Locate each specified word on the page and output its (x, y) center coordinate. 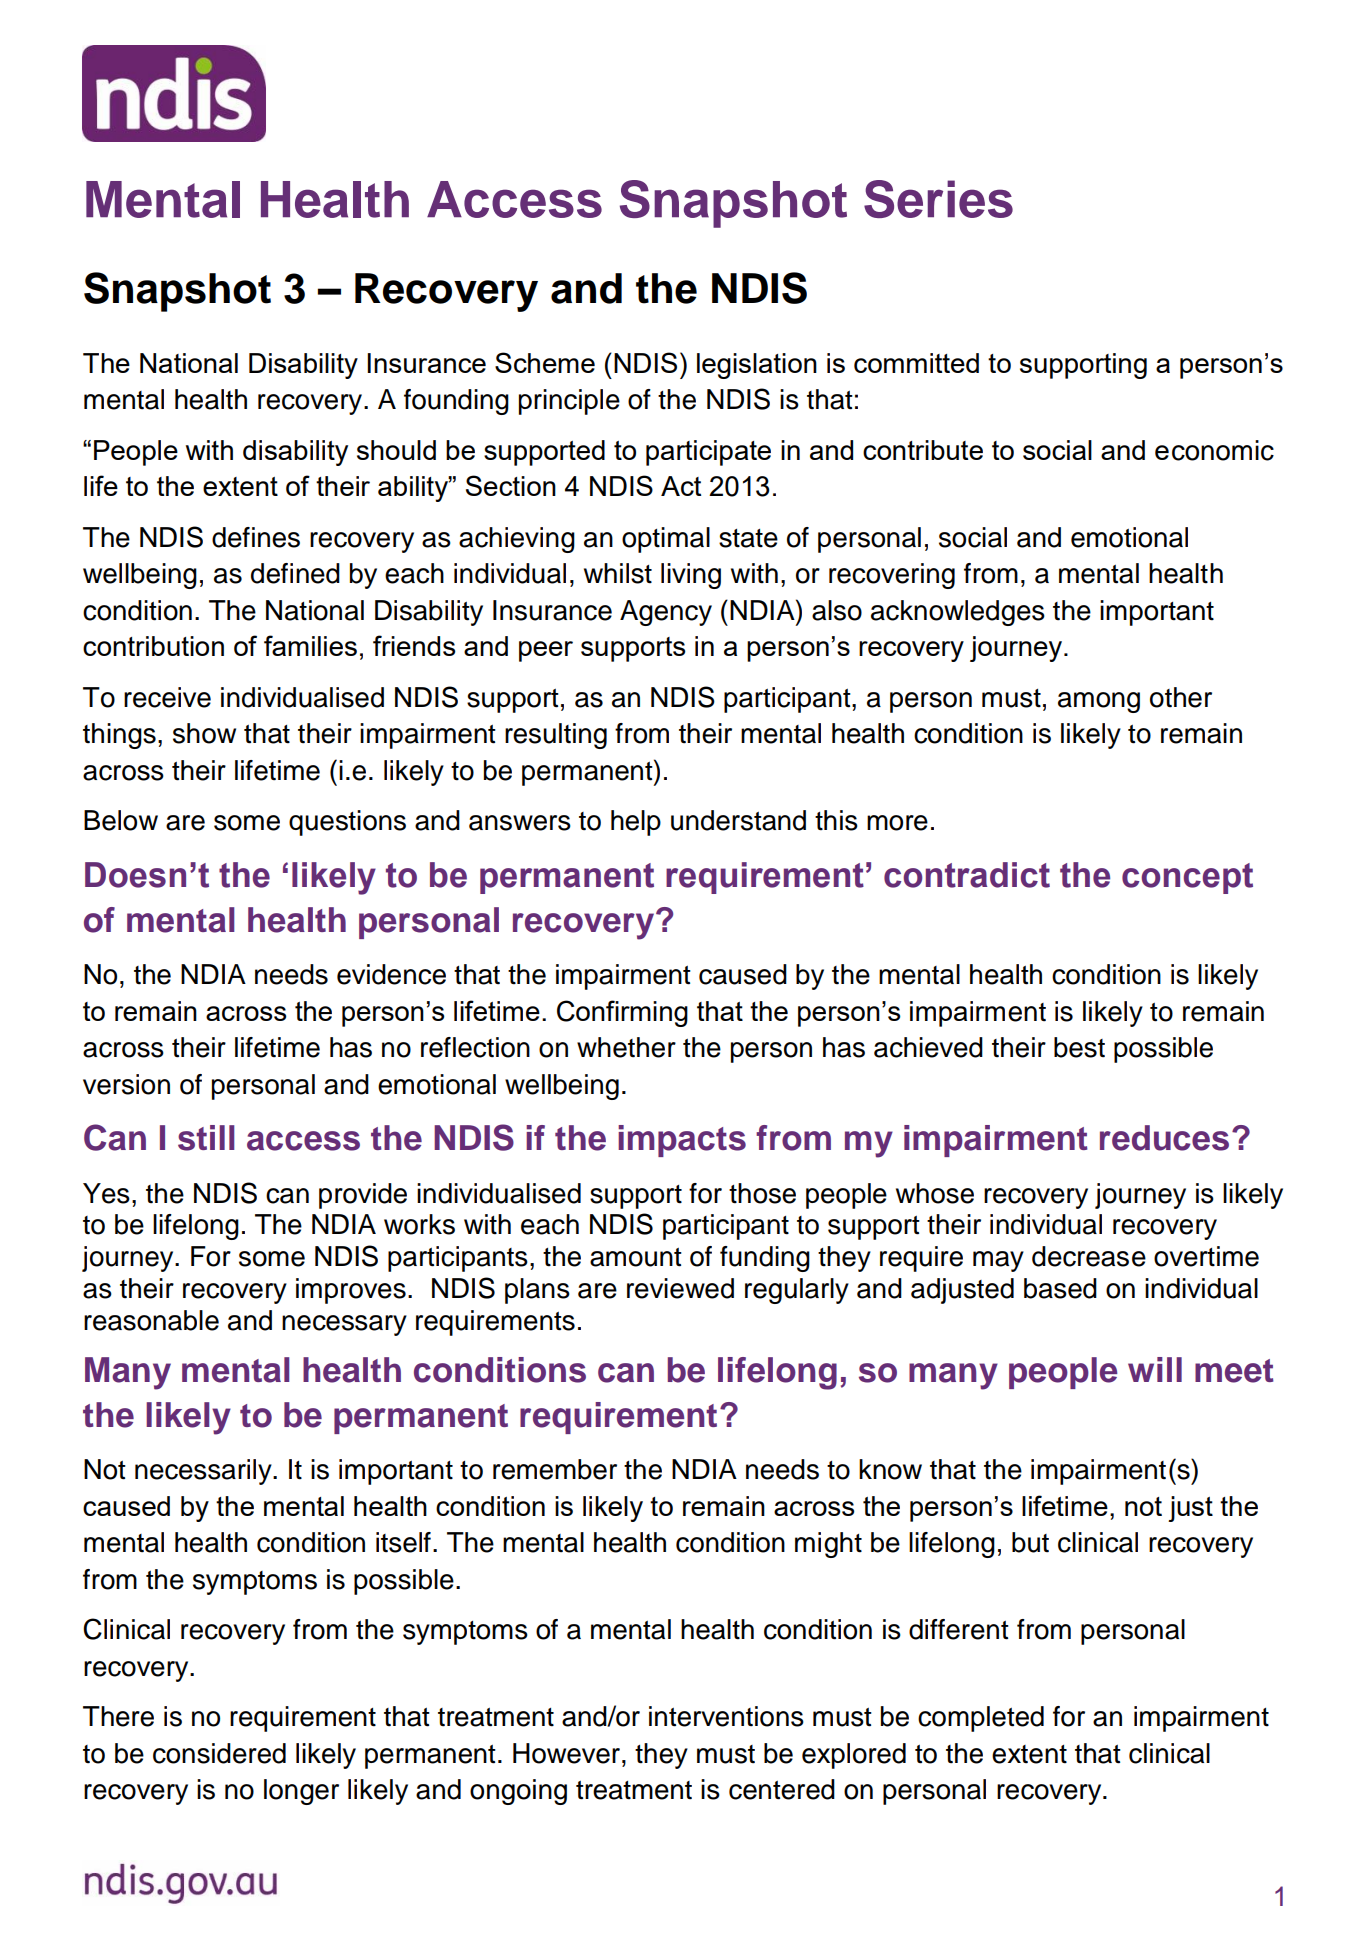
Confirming (622, 1013)
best (1079, 1047)
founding (456, 402)
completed (981, 1719)
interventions (726, 1716)
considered (219, 1753)
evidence (391, 974)
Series (938, 199)
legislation (757, 366)
